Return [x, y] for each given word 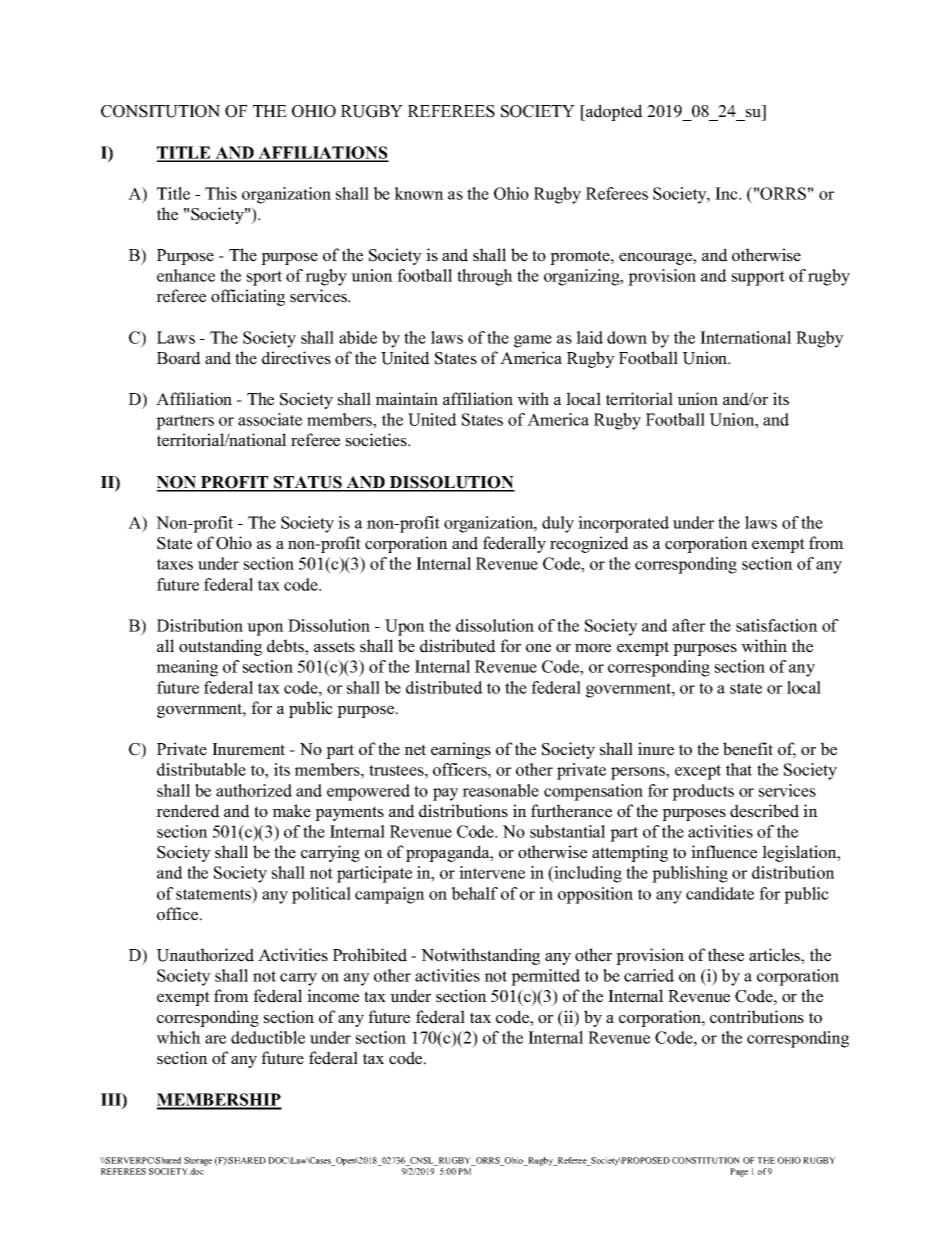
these [726, 955]
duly [558, 524]
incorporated [623, 524]
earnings [461, 750]
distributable [201, 769]
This [221, 193]
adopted [613, 112]
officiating [248, 297]
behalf [474, 893]
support [758, 278]
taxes [175, 564]
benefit [748, 749]
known [419, 193]
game [533, 341]
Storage [198, 1161]
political [321, 895]
